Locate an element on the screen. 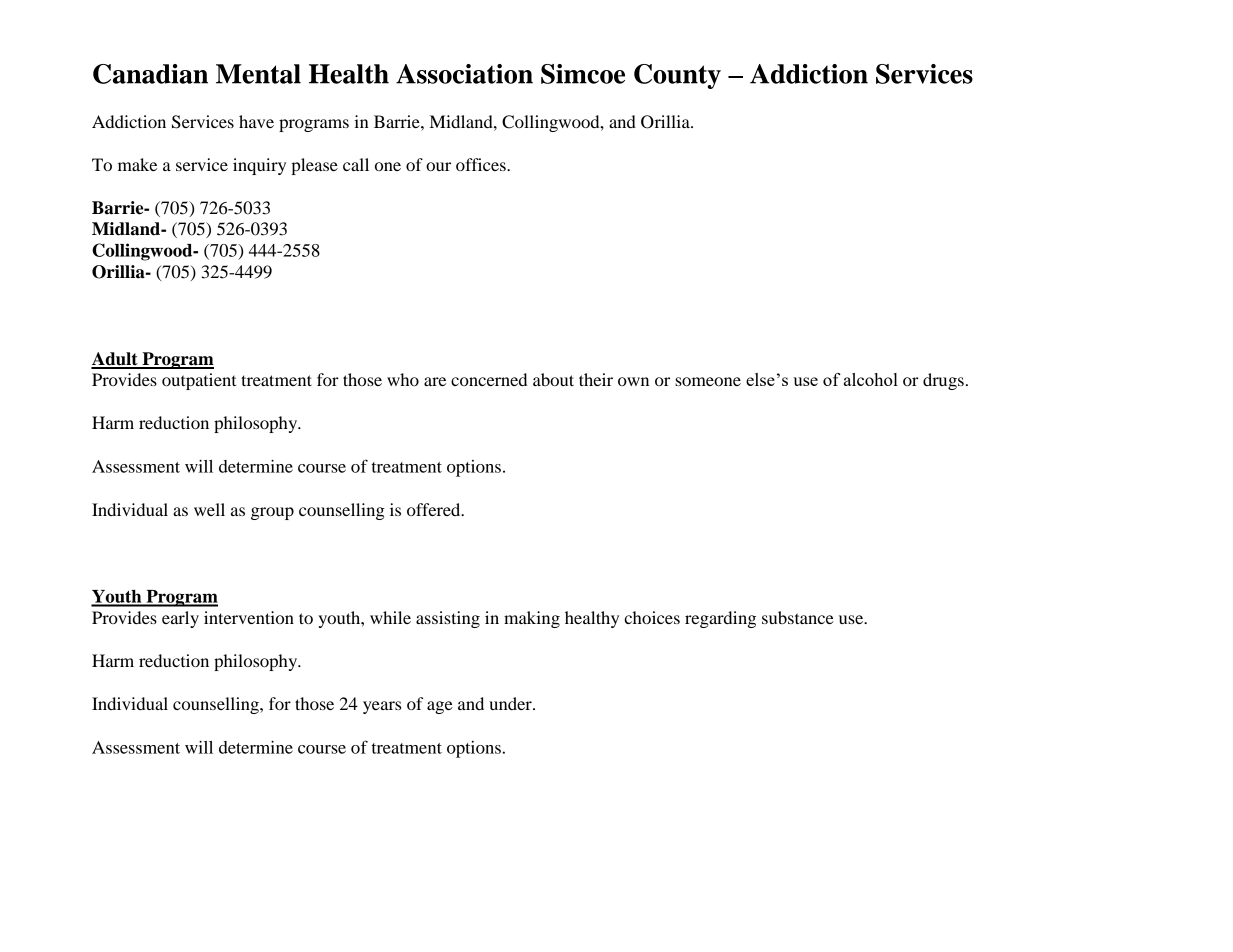 The width and height of the screenshot is (1233, 952). County is located at coordinates (677, 76).
